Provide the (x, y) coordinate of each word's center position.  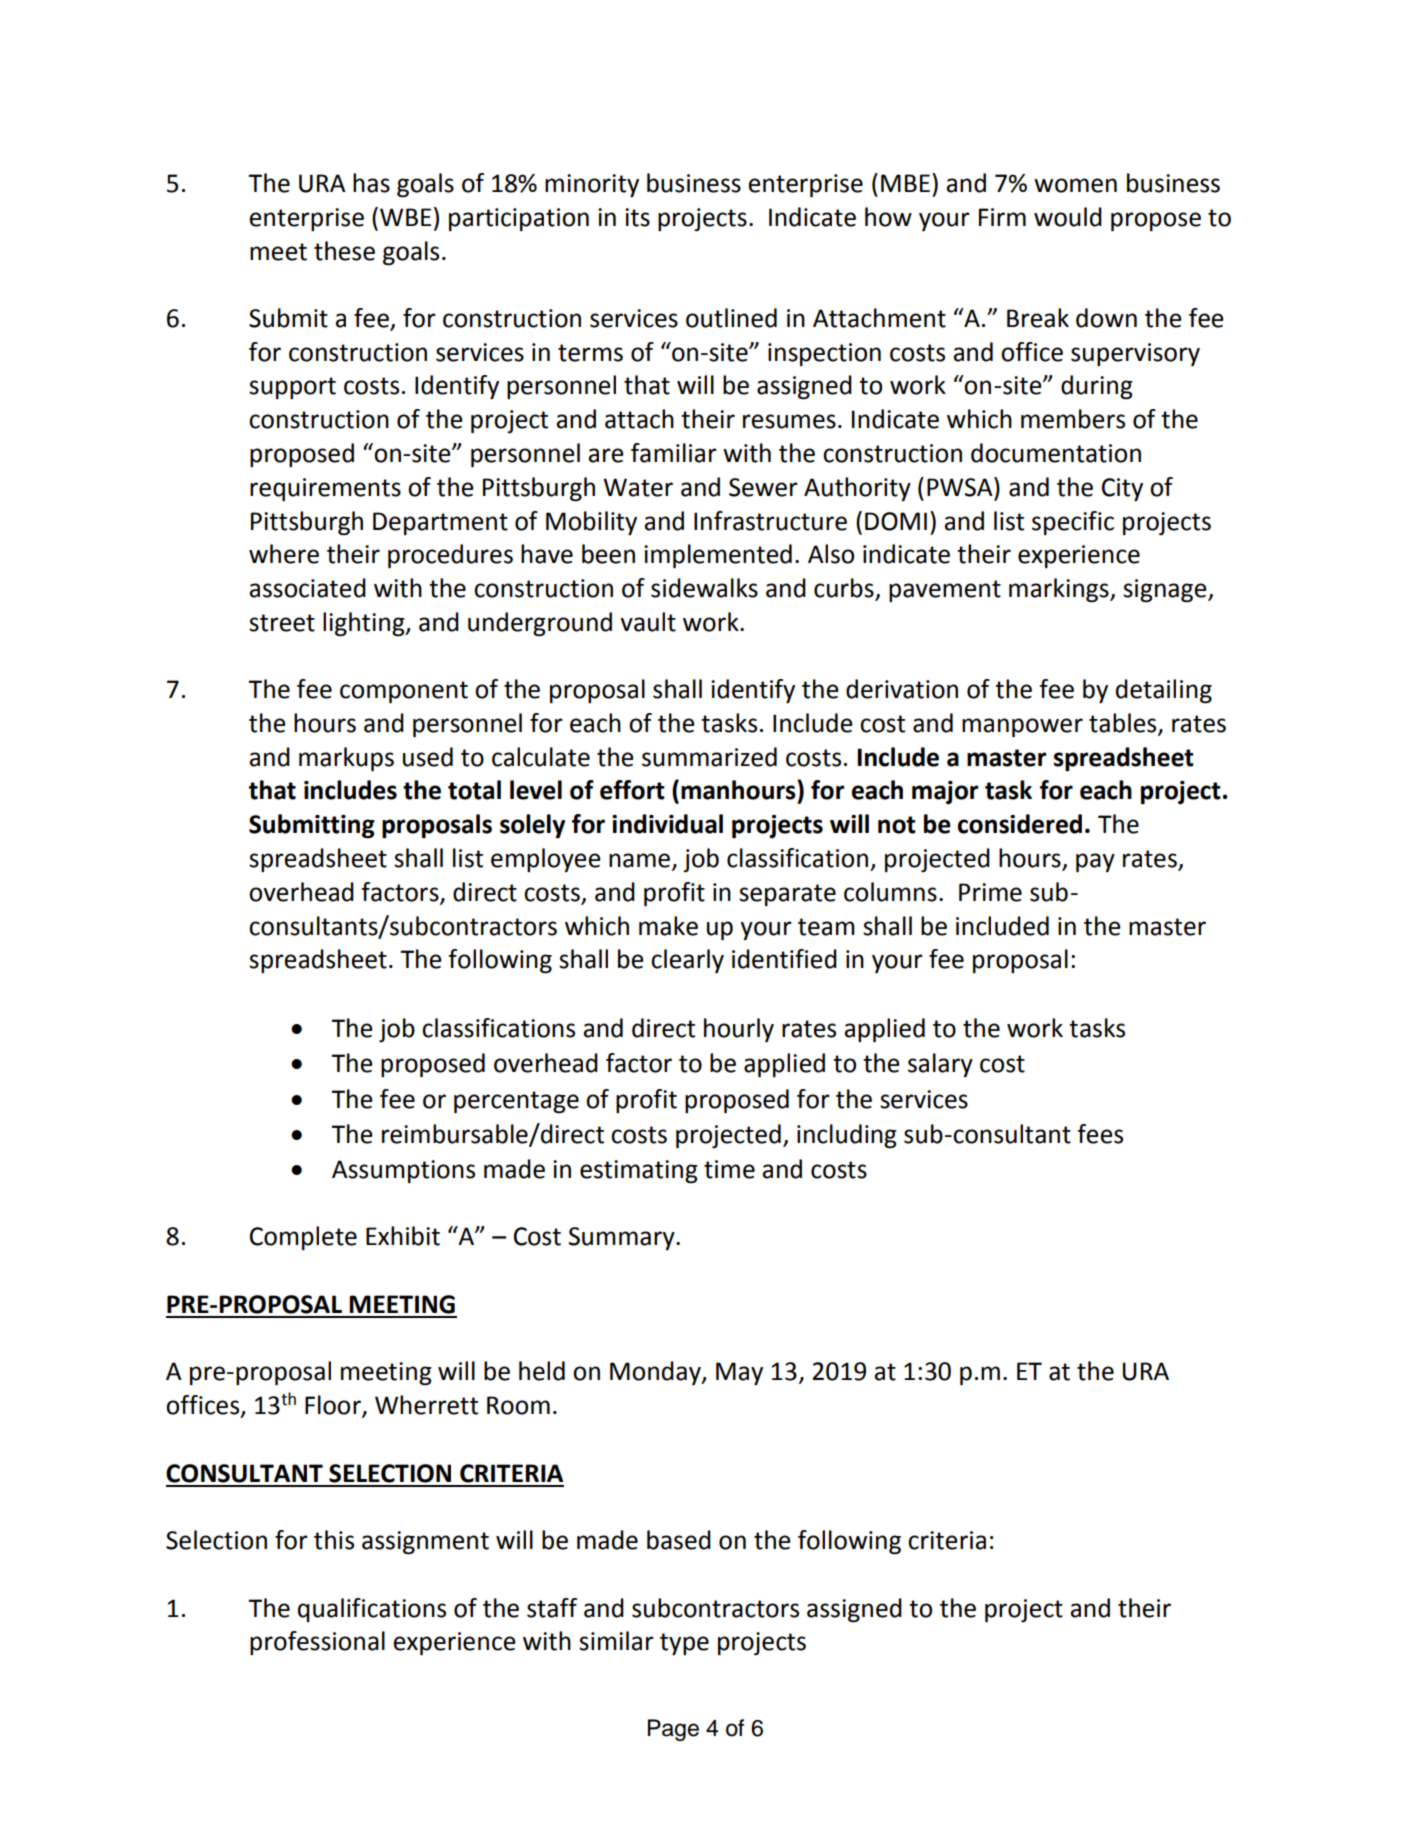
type (684, 1644)
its (637, 217)
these (344, 251)
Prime (990, 892)
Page (673, 1730)
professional (317, 1643)
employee (546, 860)
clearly (687, 961)
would (1068, 217)
